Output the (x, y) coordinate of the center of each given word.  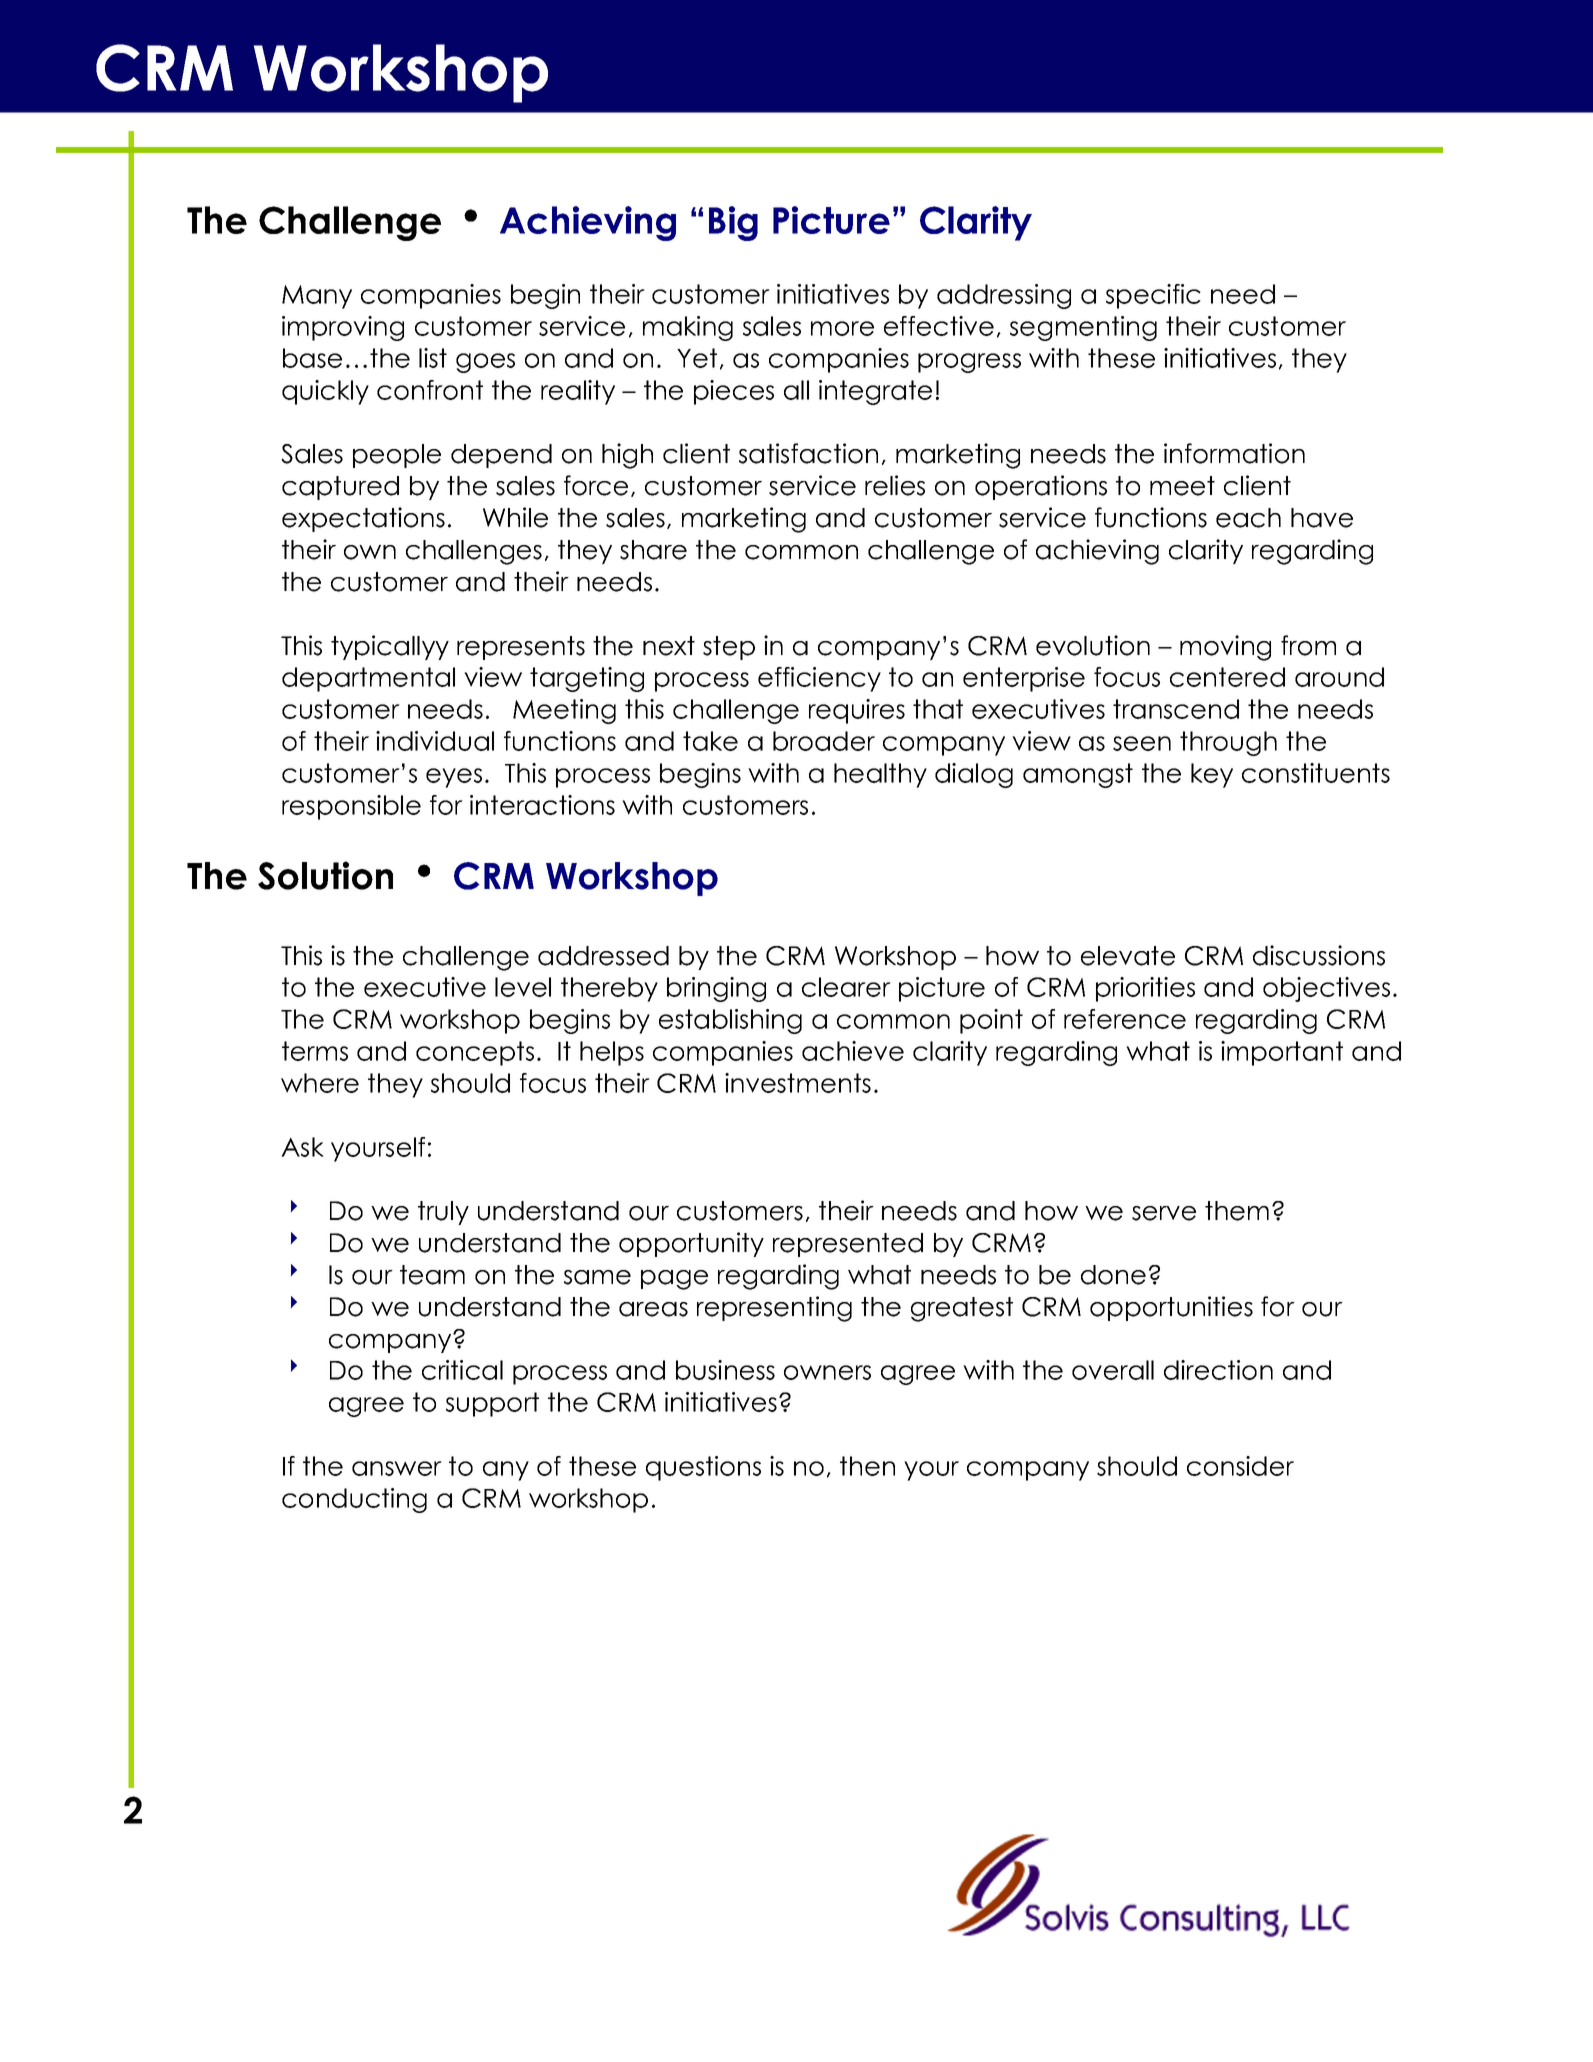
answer (397, 1468)
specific (1153, 296)
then (867, 1466)
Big (733, 223)
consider (1240, 1466)
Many (317, 297)
